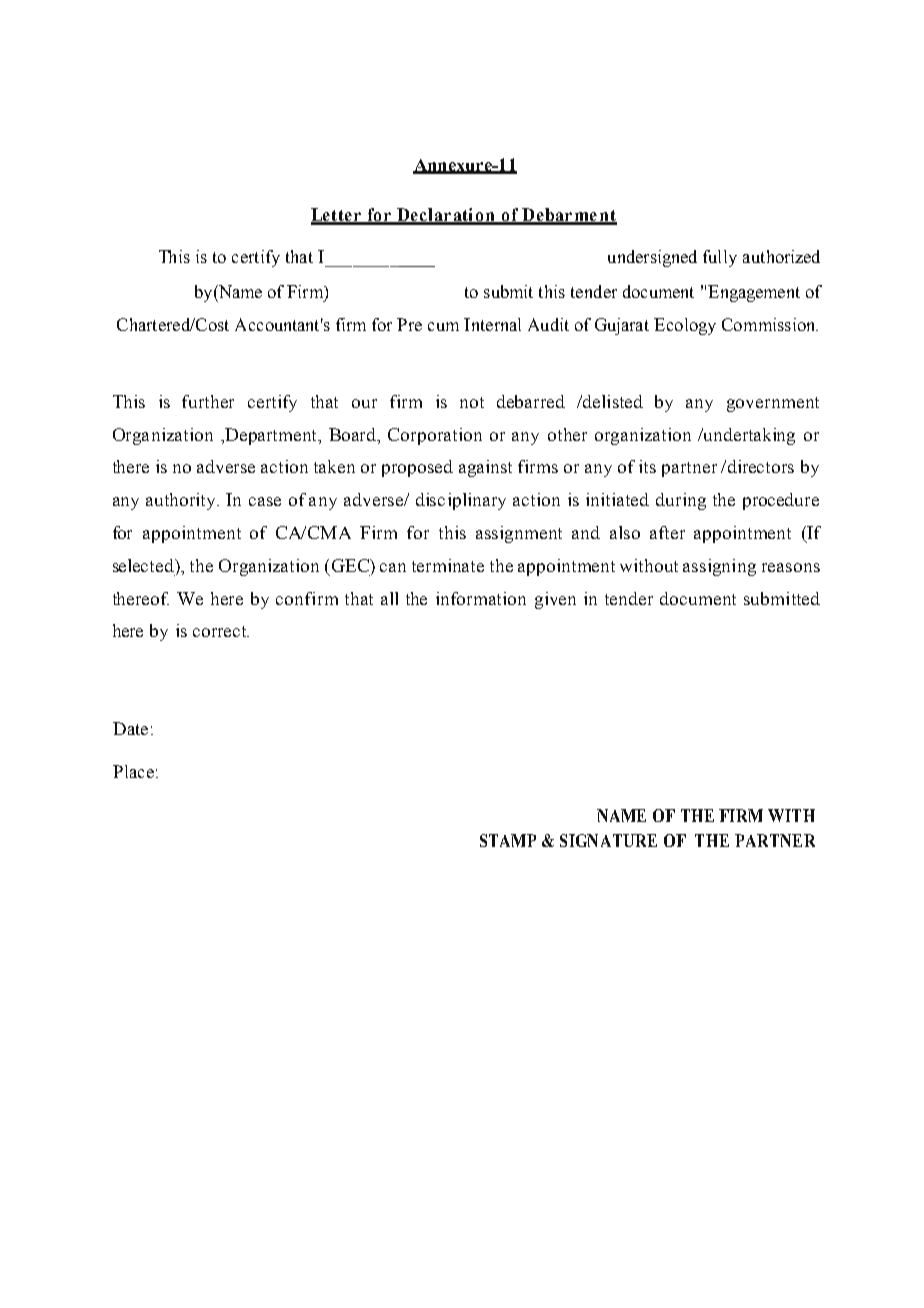  What do you see at coordinates (133, 771) in the page?
I see `Place` at bounding box center [133, 771].
